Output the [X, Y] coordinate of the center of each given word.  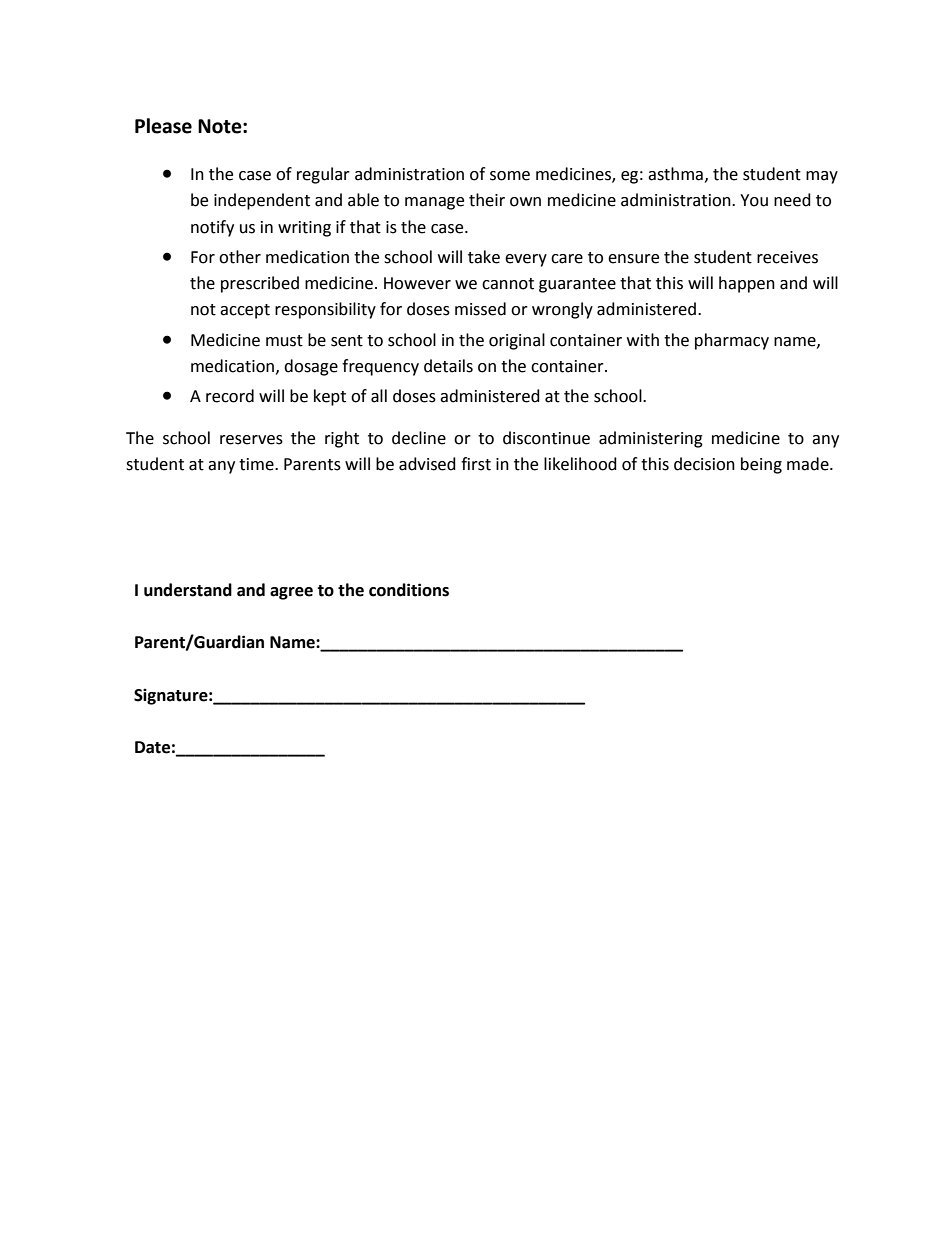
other [240, 257]
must [284, 341]
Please [163, 126]
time [257, 464]
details [448, 366]
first [476, 464]
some [510, 176]
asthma [675, 174]
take [484, 257]
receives [787, 257]
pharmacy [732, 341]
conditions [409, 590]
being [761, 465]
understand [188, 590]
